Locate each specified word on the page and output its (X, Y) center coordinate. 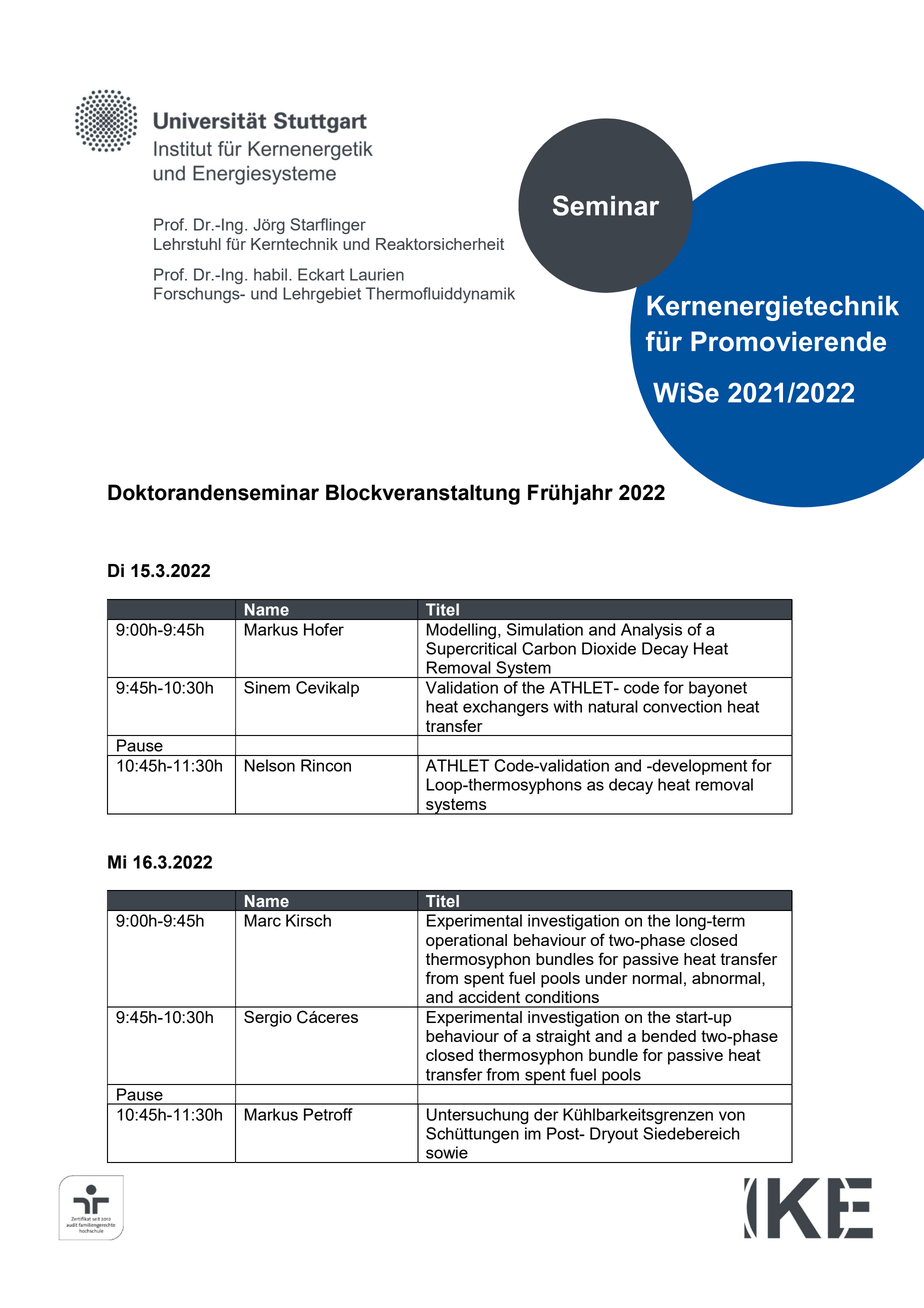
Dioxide (609, 648)
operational (466, 942)
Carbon (549, 648)
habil (270, 274)
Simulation (545, 629)
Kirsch (308, 920)
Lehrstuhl (187, 244)
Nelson (270, 765)
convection (682, 706)
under (607, 978)
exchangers (506, 708)
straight (563, 1038)
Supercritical (471, 650)
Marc (263, 920)
